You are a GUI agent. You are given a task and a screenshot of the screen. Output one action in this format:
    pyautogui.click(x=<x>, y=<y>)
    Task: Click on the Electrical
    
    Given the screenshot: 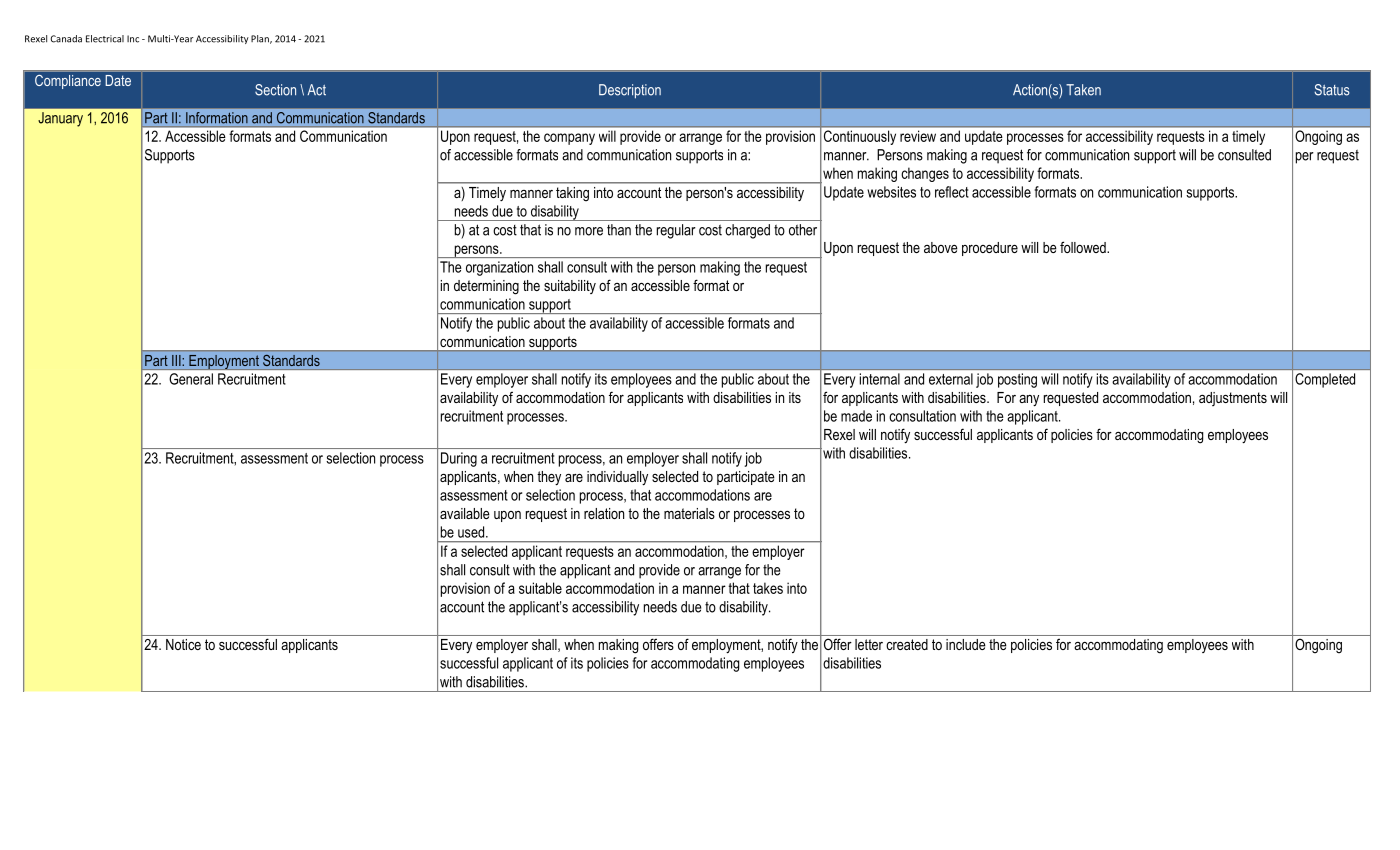 What is the action you would take?
    pyautogui.click(x=105, y=39)
